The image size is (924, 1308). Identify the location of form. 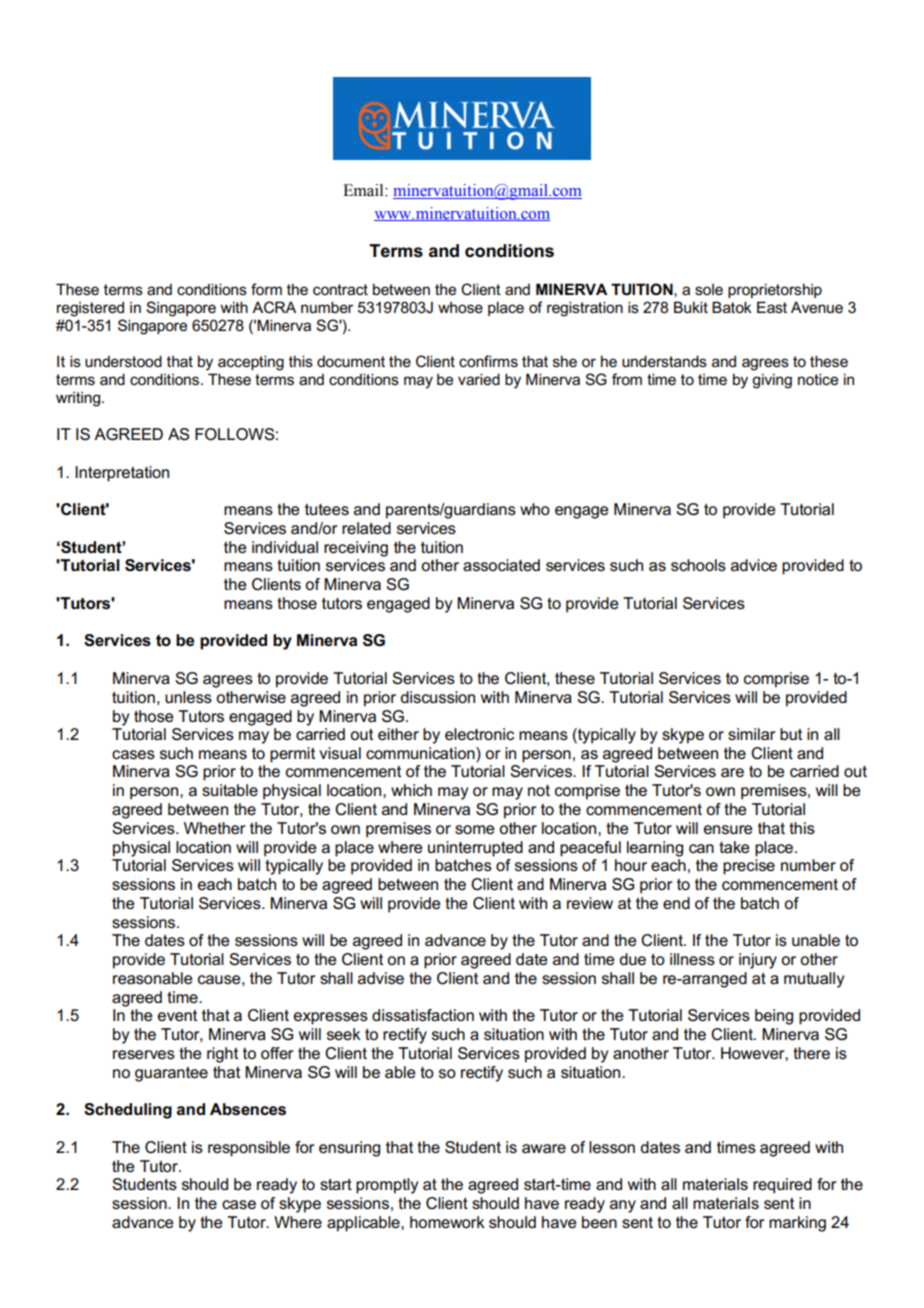
(266, 289).
